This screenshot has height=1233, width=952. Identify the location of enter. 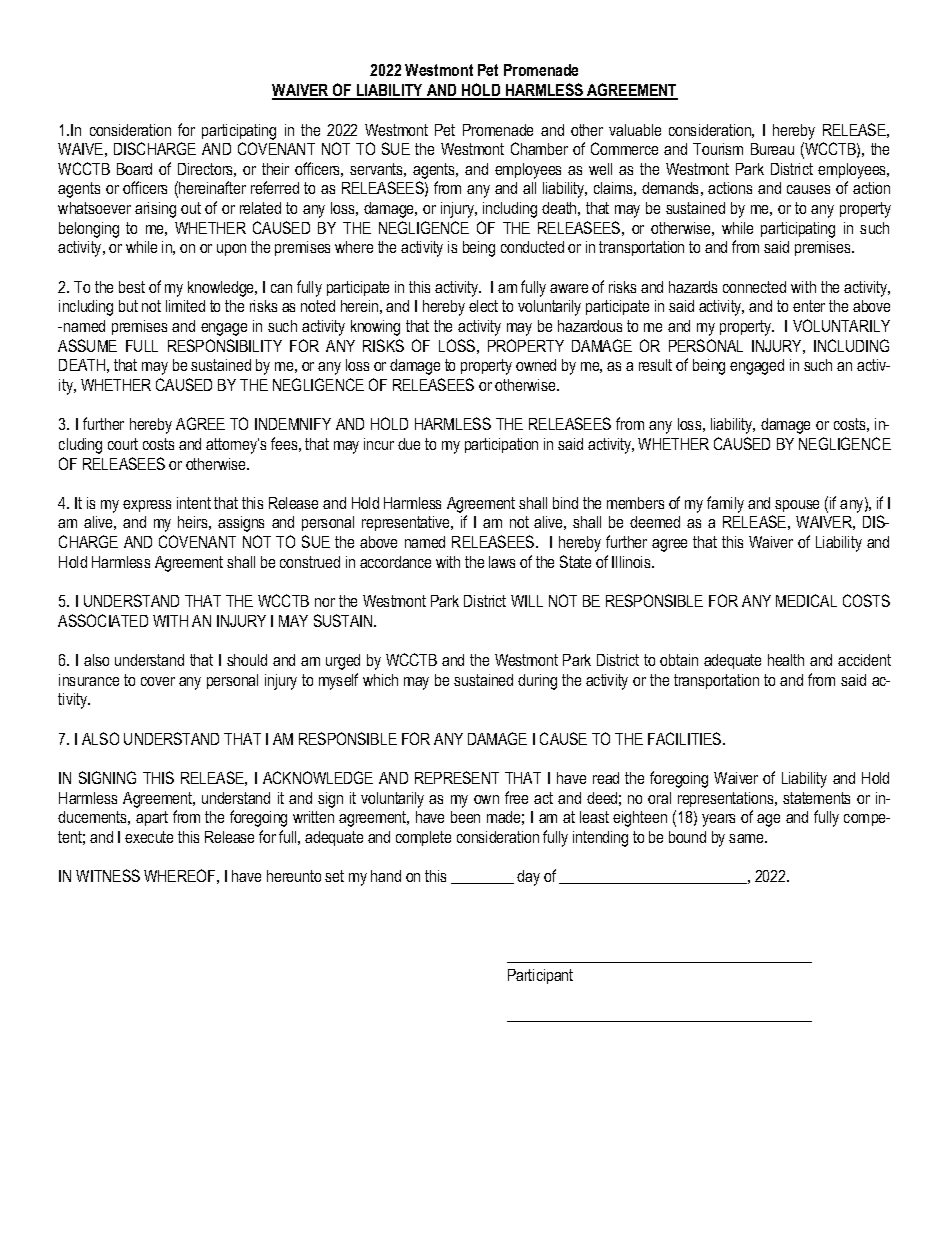
(809, 306).
